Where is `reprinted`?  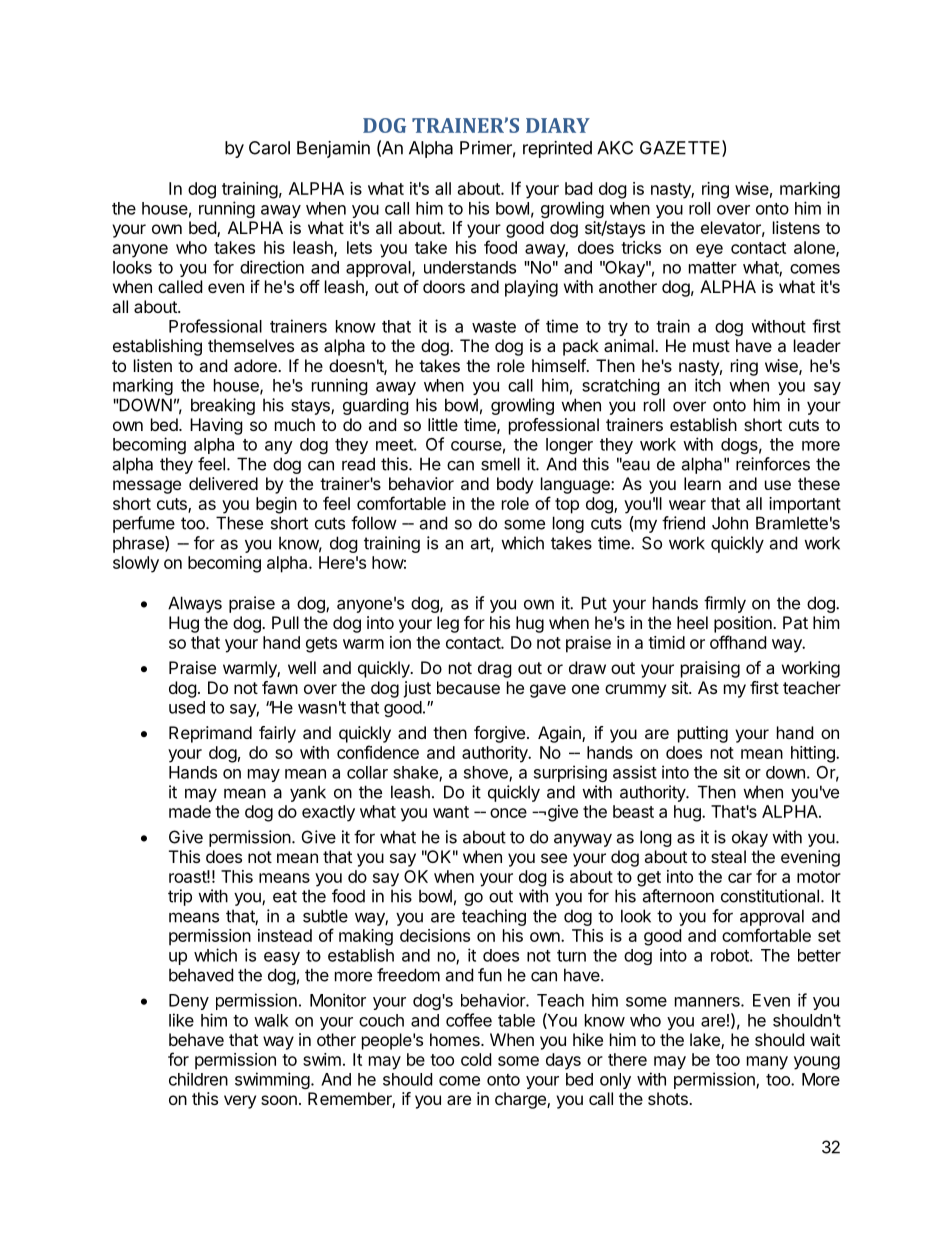 reprinted is located at coordinates (557, 149).
